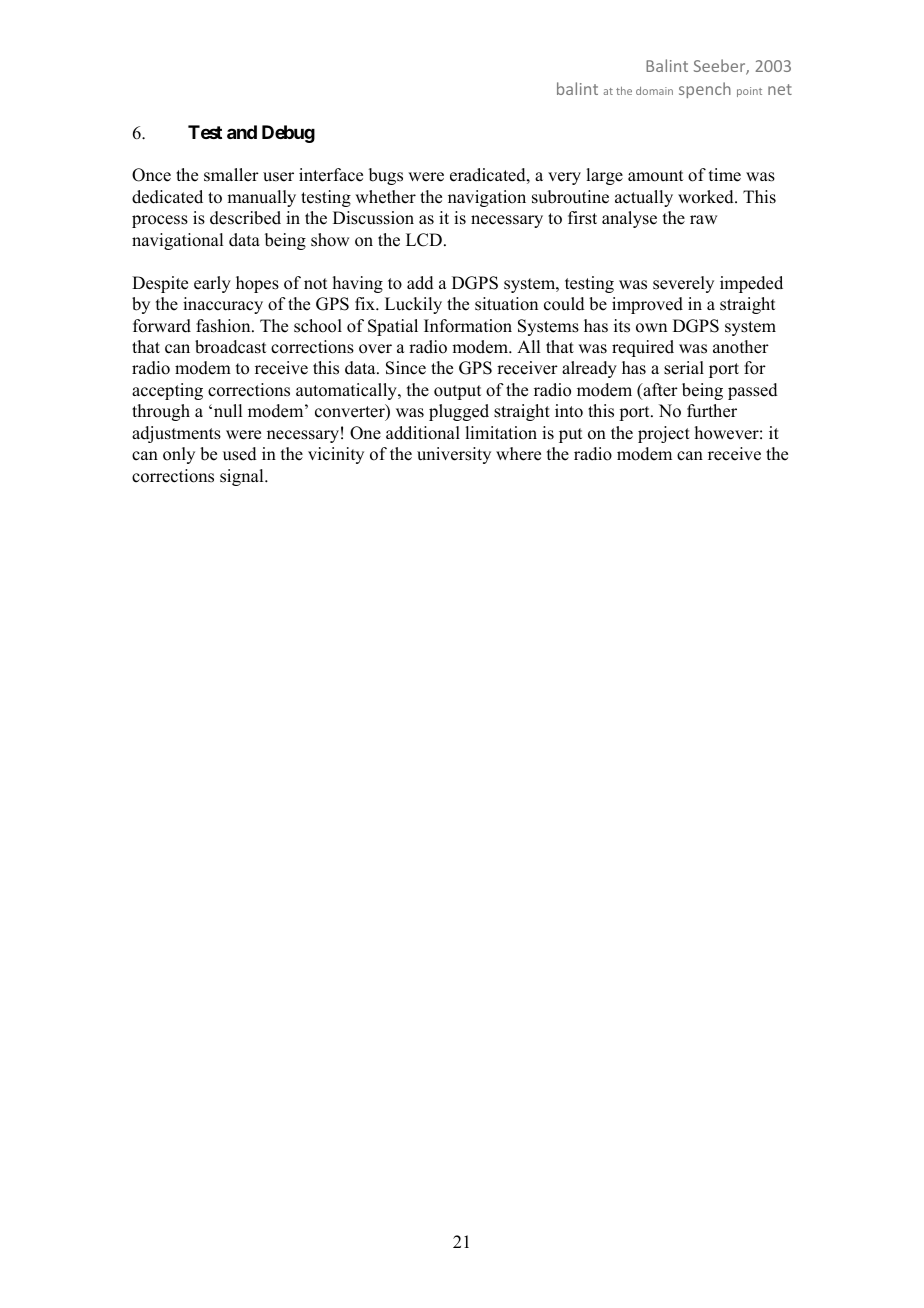 The image size is (924, 1308). What do you see at coordinates (230, 347) in the image?
I see `broadcast` at bounding box center [230, 347].
